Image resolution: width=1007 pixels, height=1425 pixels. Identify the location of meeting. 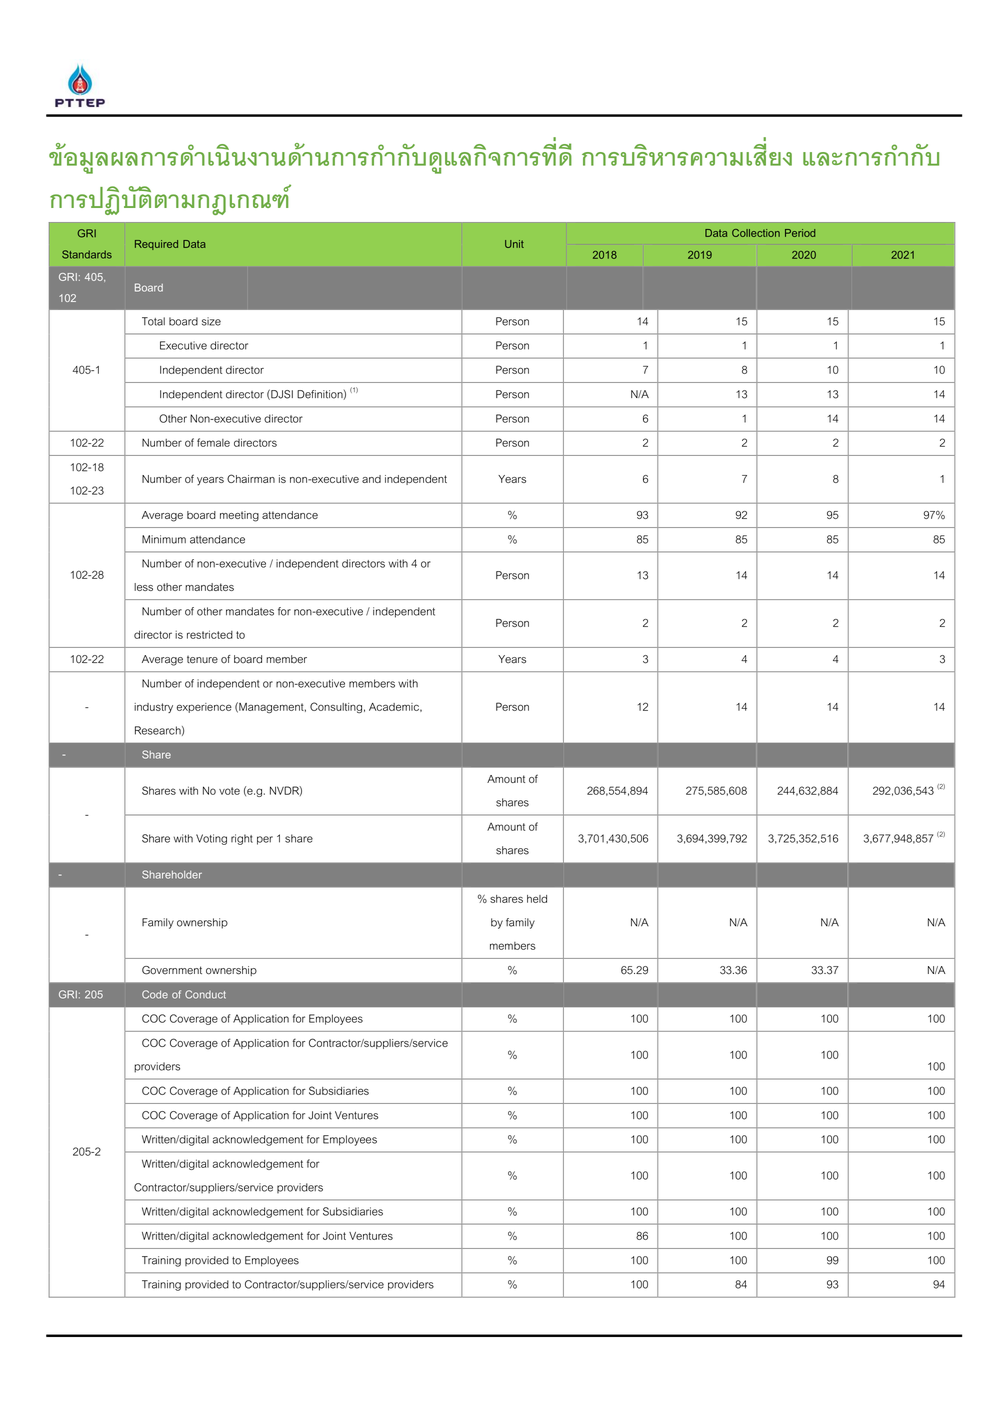
(239, 516).
